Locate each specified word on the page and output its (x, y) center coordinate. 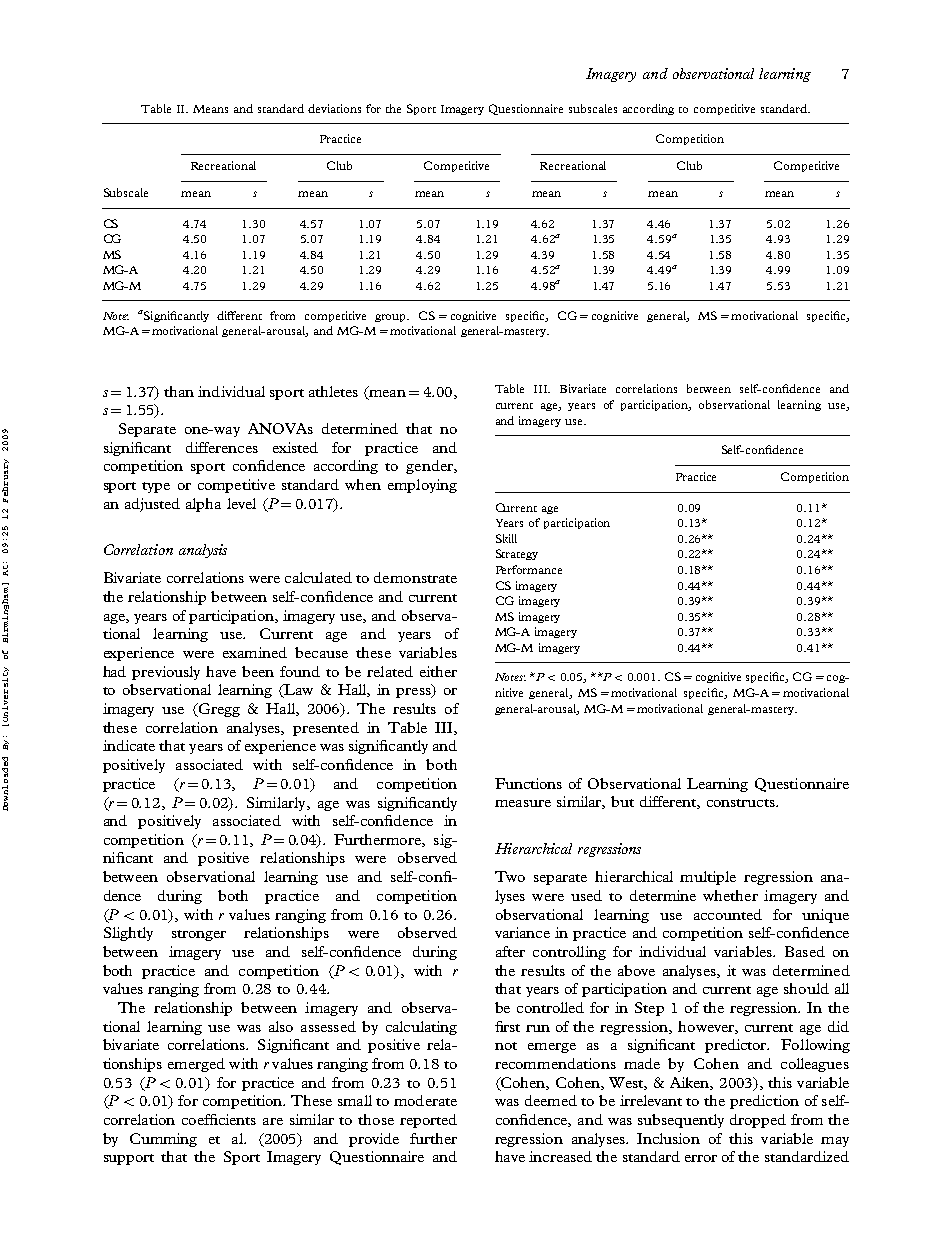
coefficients (219, 1119)
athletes (333, 391)
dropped (758, 1121)
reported (428, 1121)
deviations (334, 108)
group (392, 318)
